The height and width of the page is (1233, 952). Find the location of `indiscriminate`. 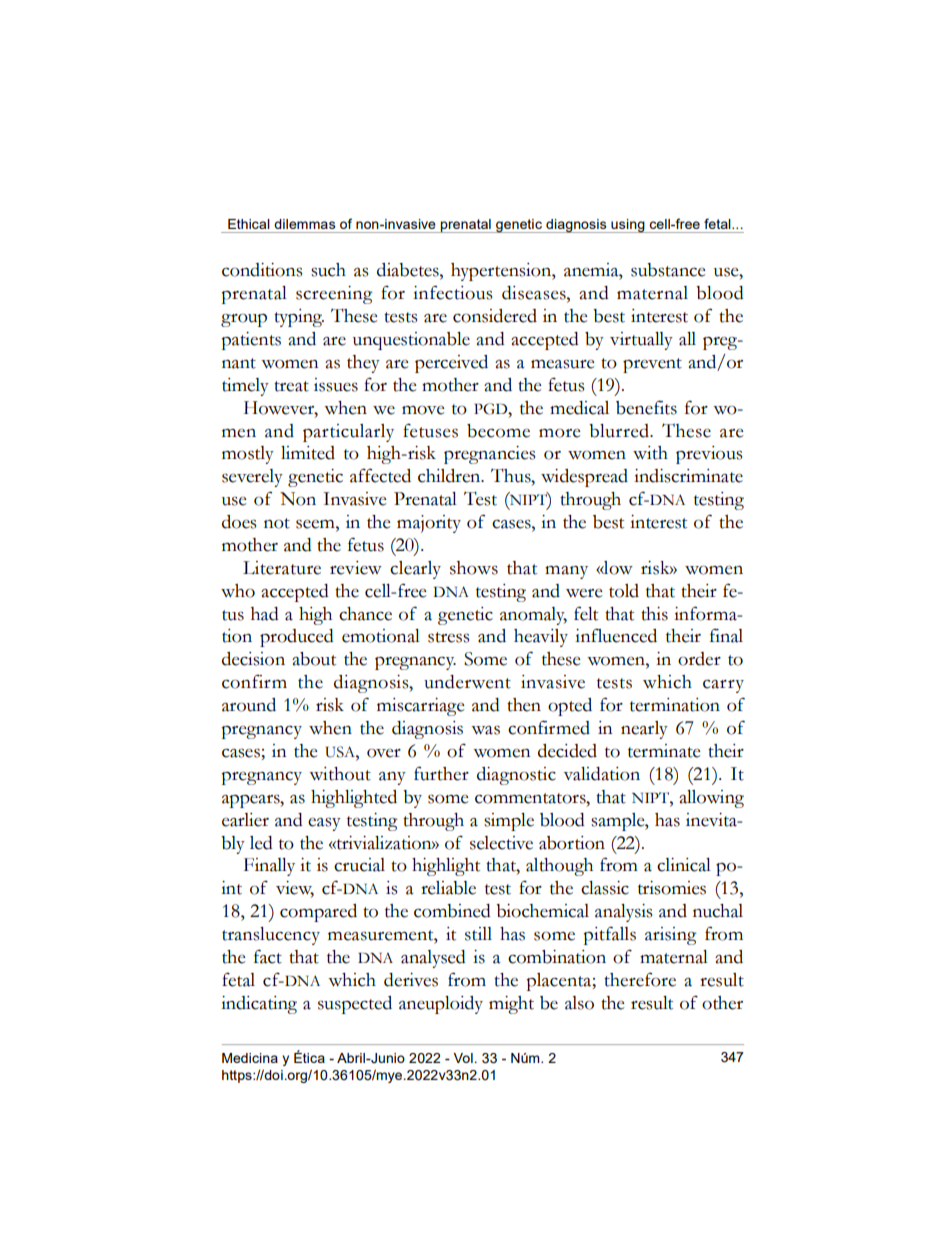

indiscriminate is located at coordinates (688, 476).
